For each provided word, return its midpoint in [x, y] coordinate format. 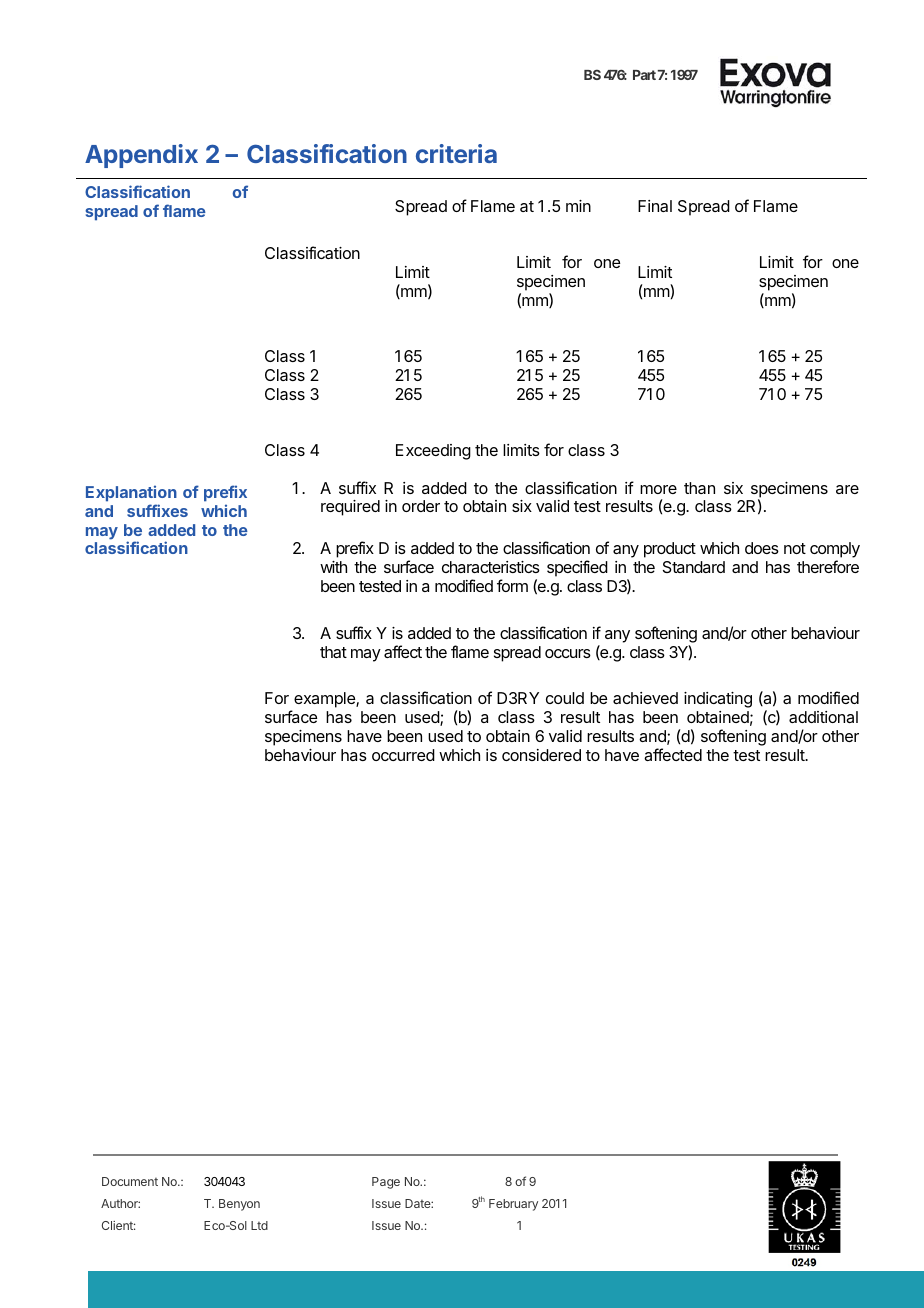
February [513, 1205]
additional [823, 717]
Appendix [141, 156]
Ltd [259, 1225]
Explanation [131, 493]
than [699, 488]
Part [644, 75]
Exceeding [433, 452]
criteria [456, 153]
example [325, 700]
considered [541, 755]
